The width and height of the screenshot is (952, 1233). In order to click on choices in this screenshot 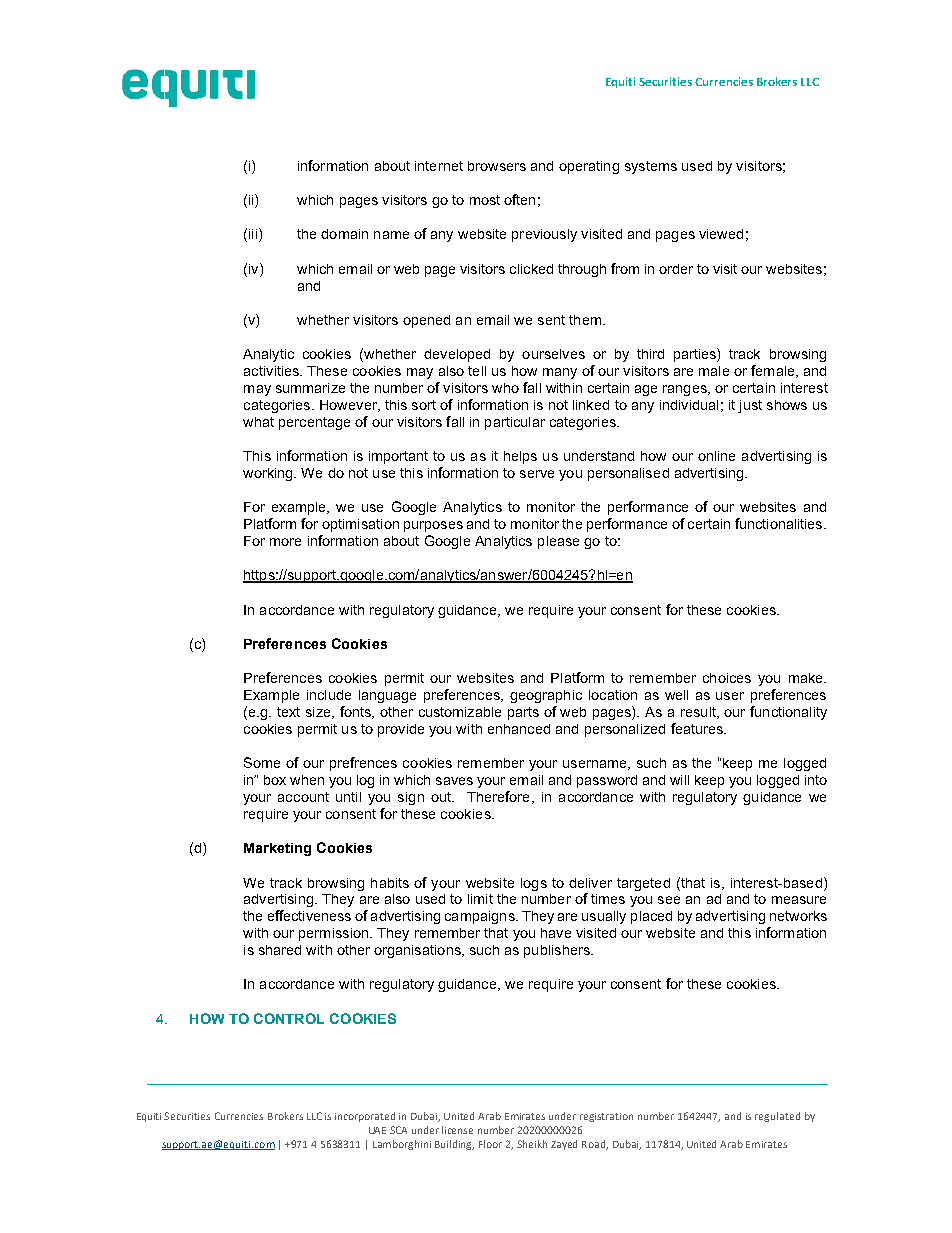, I will do `click(727, 678)`.
